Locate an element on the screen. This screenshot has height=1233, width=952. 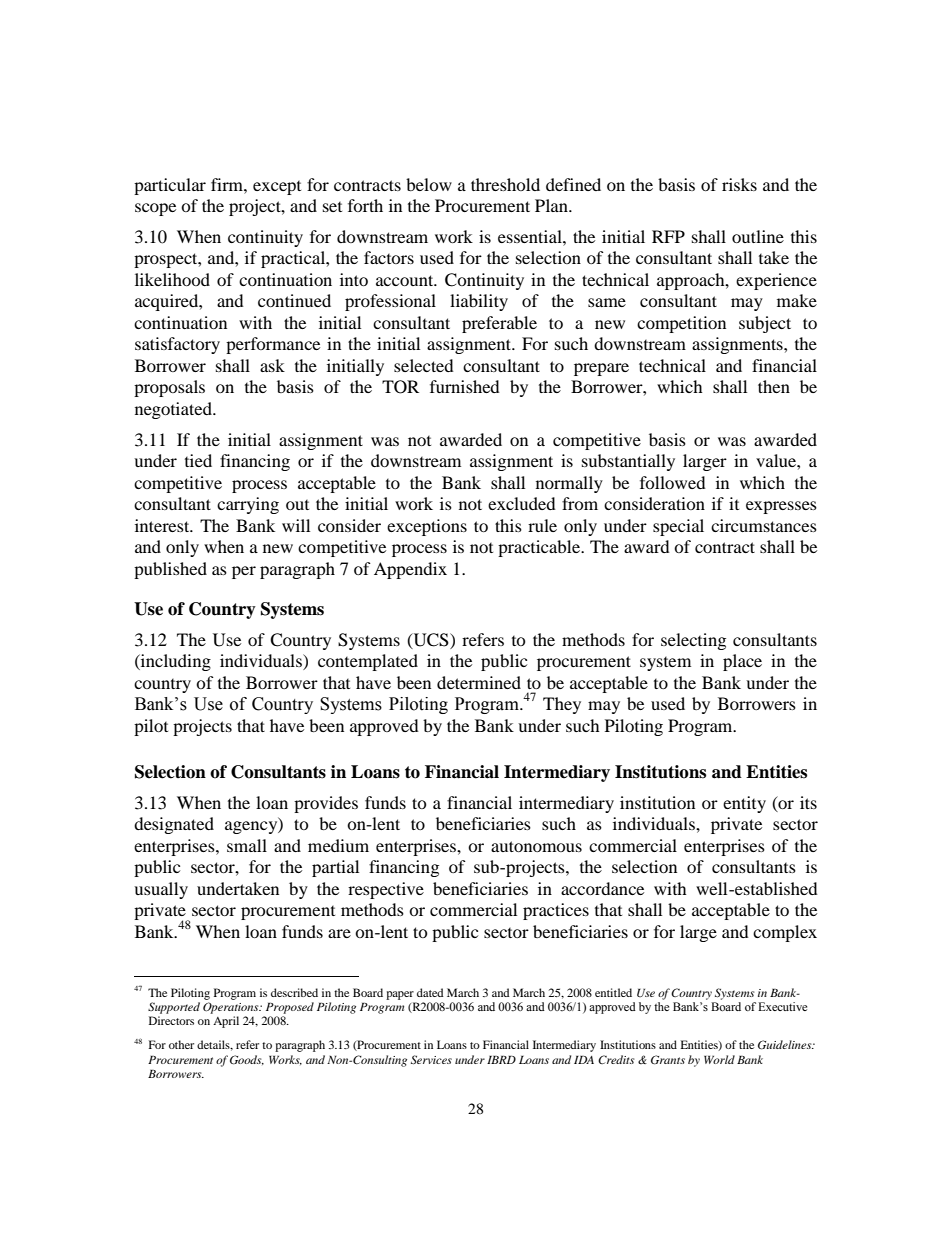
selecting is located at coordinates (693, 641).
